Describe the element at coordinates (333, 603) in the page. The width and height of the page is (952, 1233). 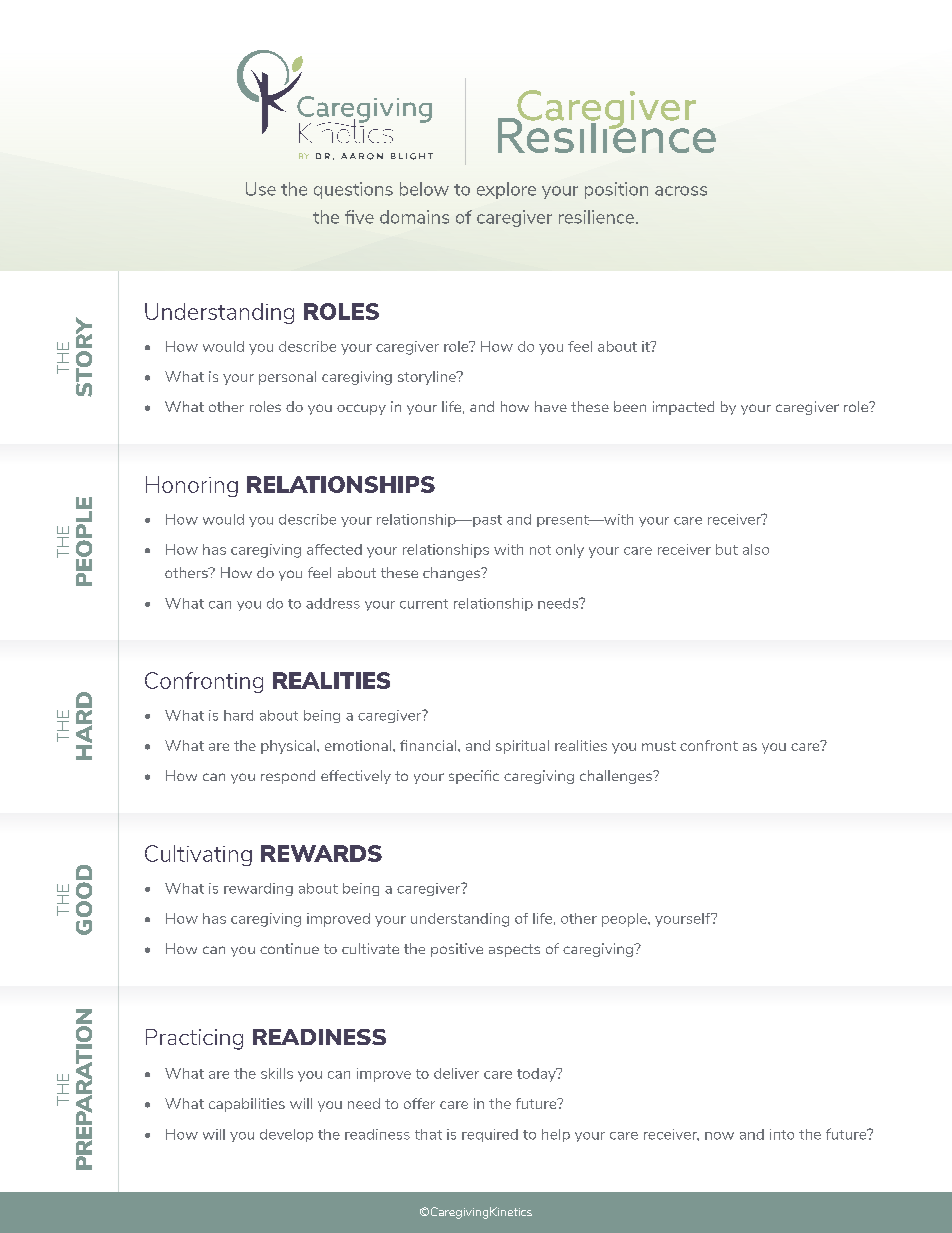
I see `address` at that location.
